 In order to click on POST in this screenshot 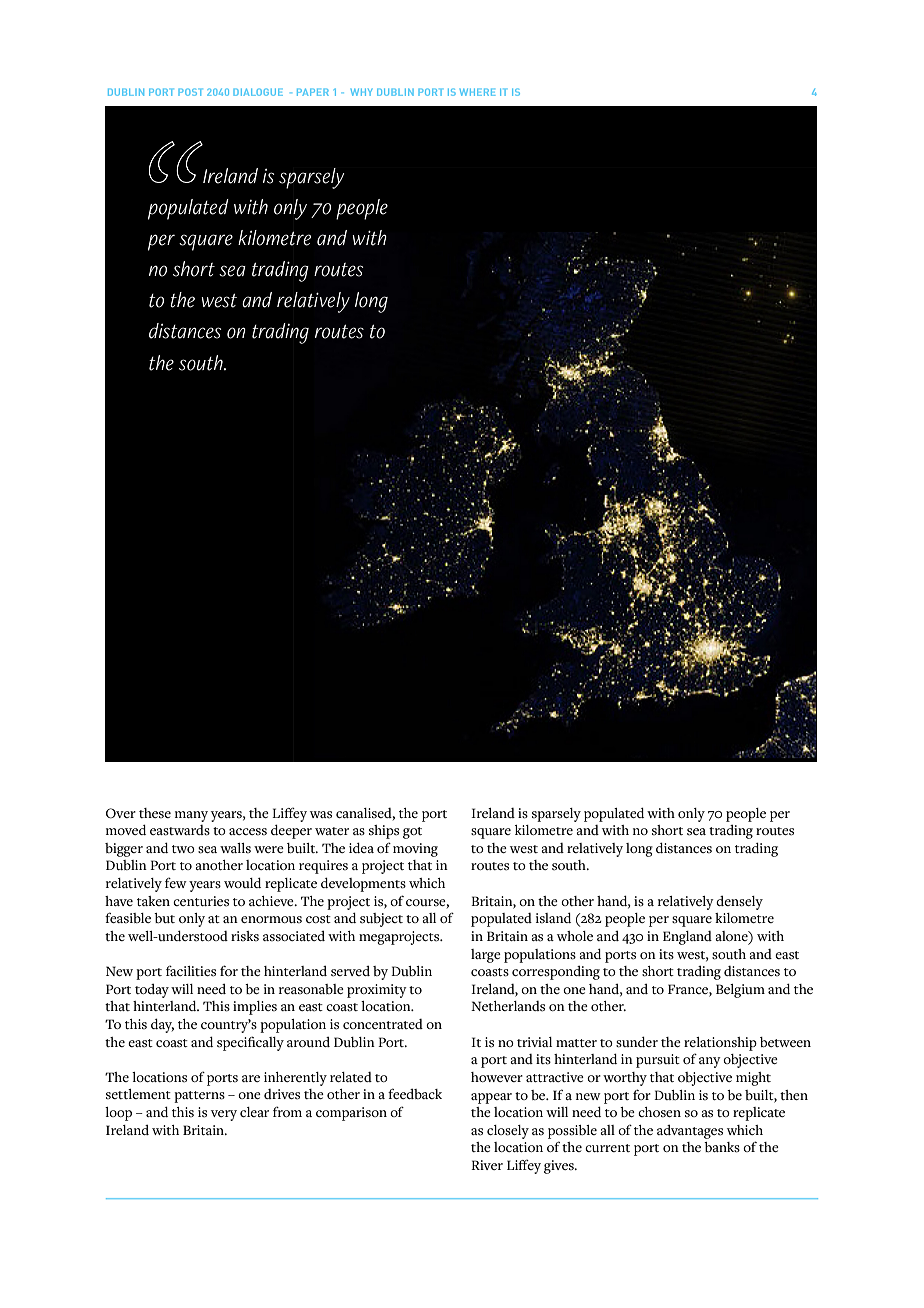, I will do `click(190, 92)`.
